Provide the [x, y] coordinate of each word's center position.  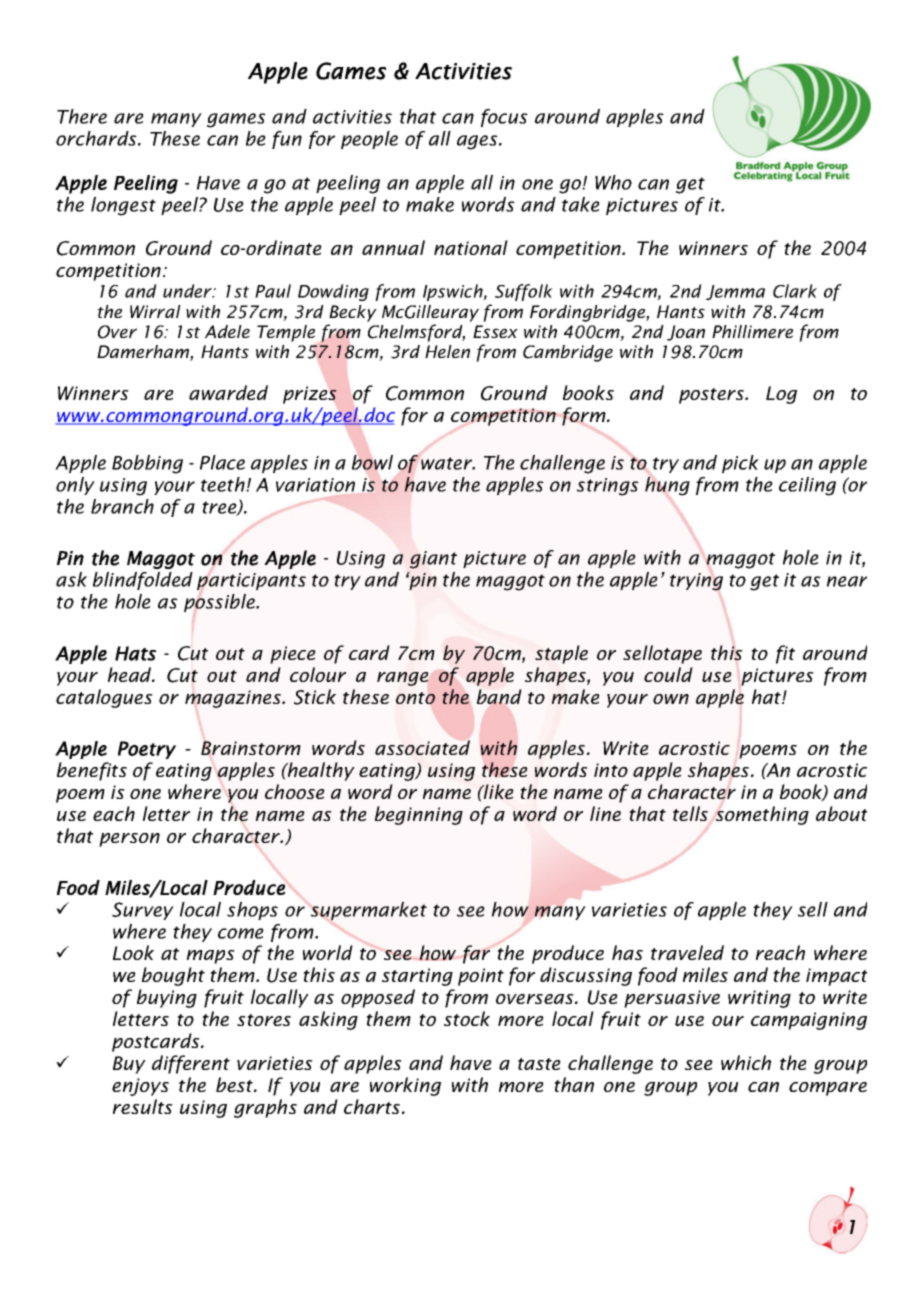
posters [713, 396]
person [129, 840]
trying [696, 582]
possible [220, 603]
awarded [228, 392]
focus [504, 118]
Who [613, 182]
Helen [447, 351]
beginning [419, 815]
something [762, 815]
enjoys [140, 1087]
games [236, 120]
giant [433, 560]
